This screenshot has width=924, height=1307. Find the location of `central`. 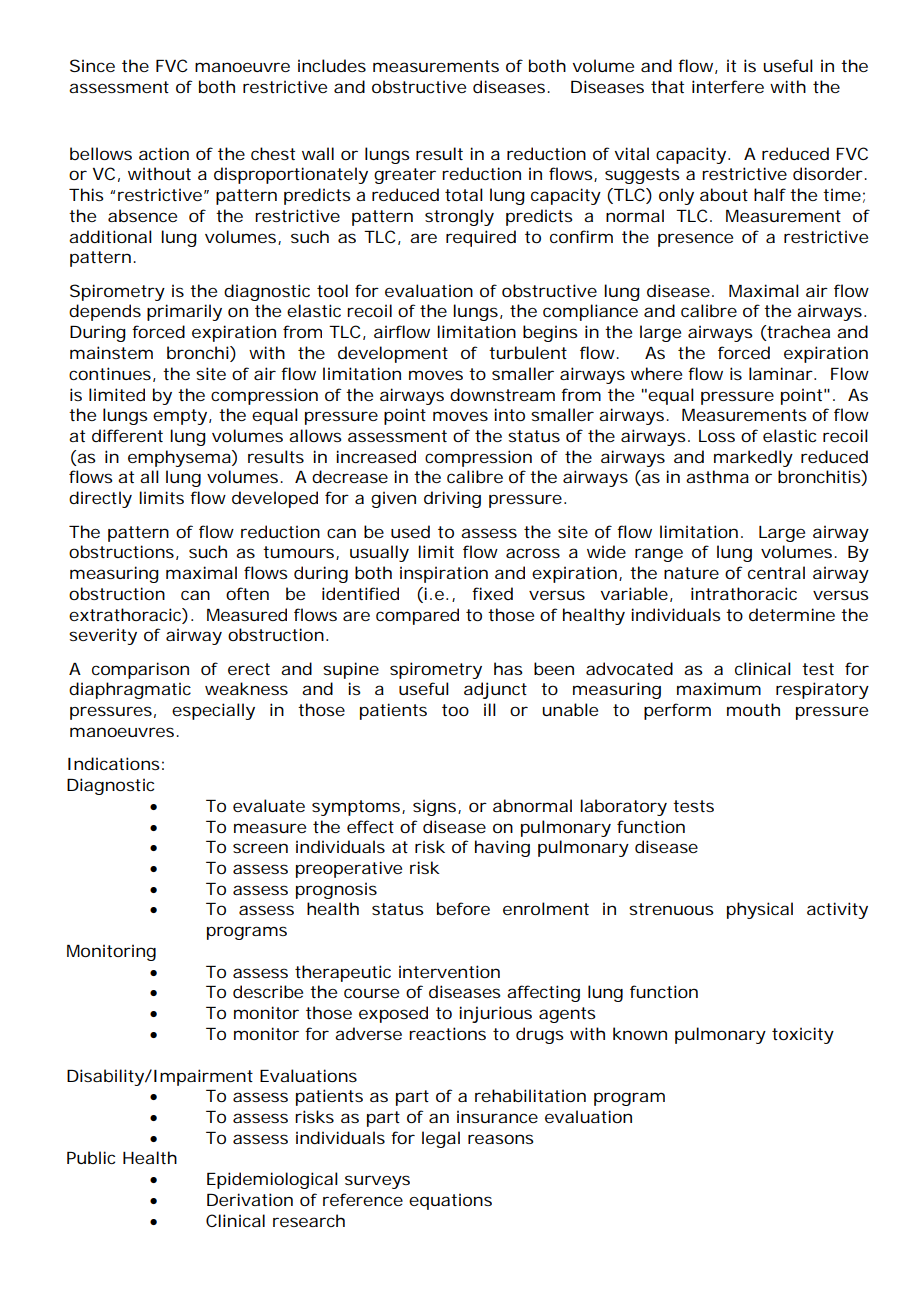

central is located at coordinates (776, 572).
